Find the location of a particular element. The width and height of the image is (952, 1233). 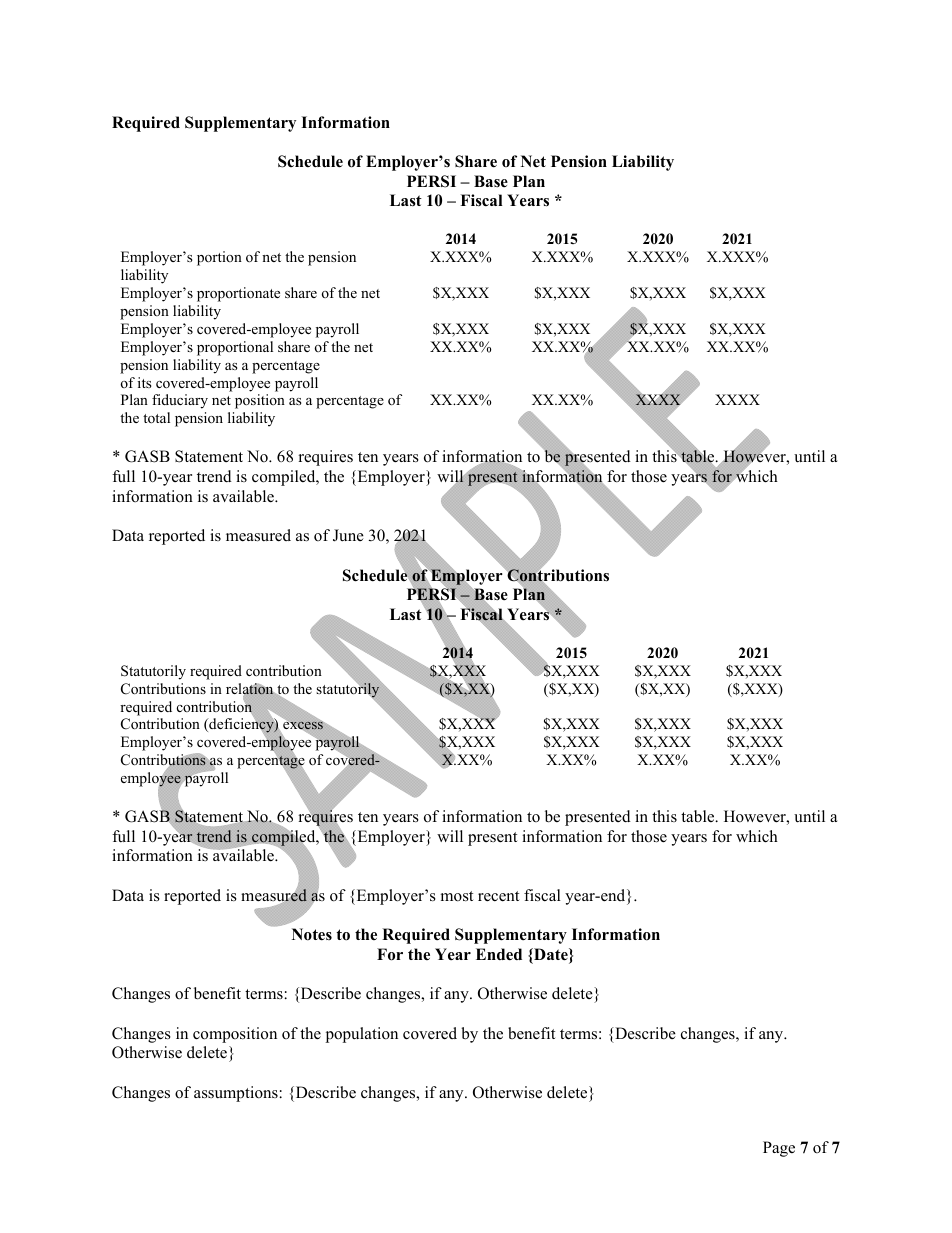

assumptions is located at coordinates (237, 1094).
